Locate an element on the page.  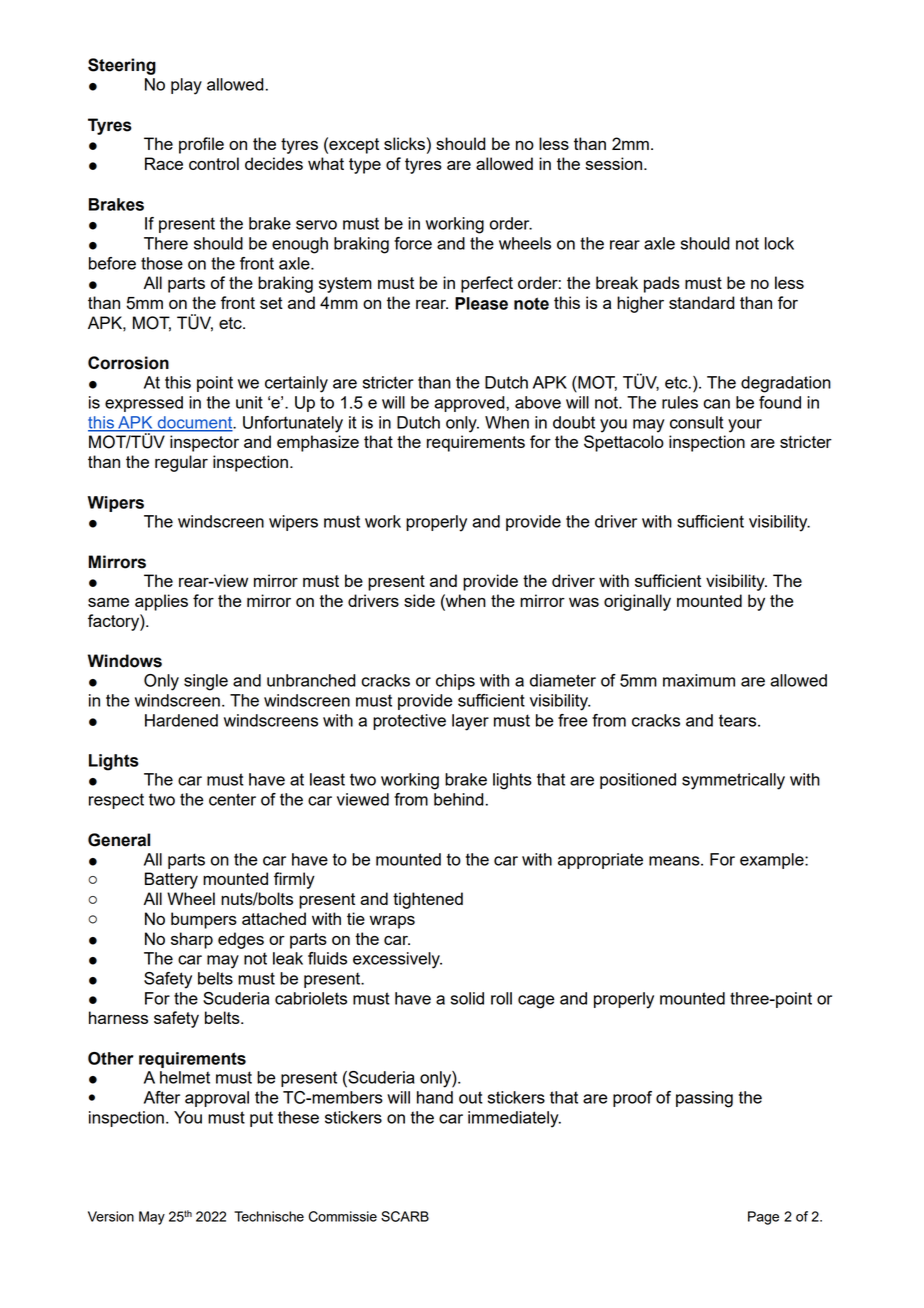
means is located at coordinates (675, 861).
